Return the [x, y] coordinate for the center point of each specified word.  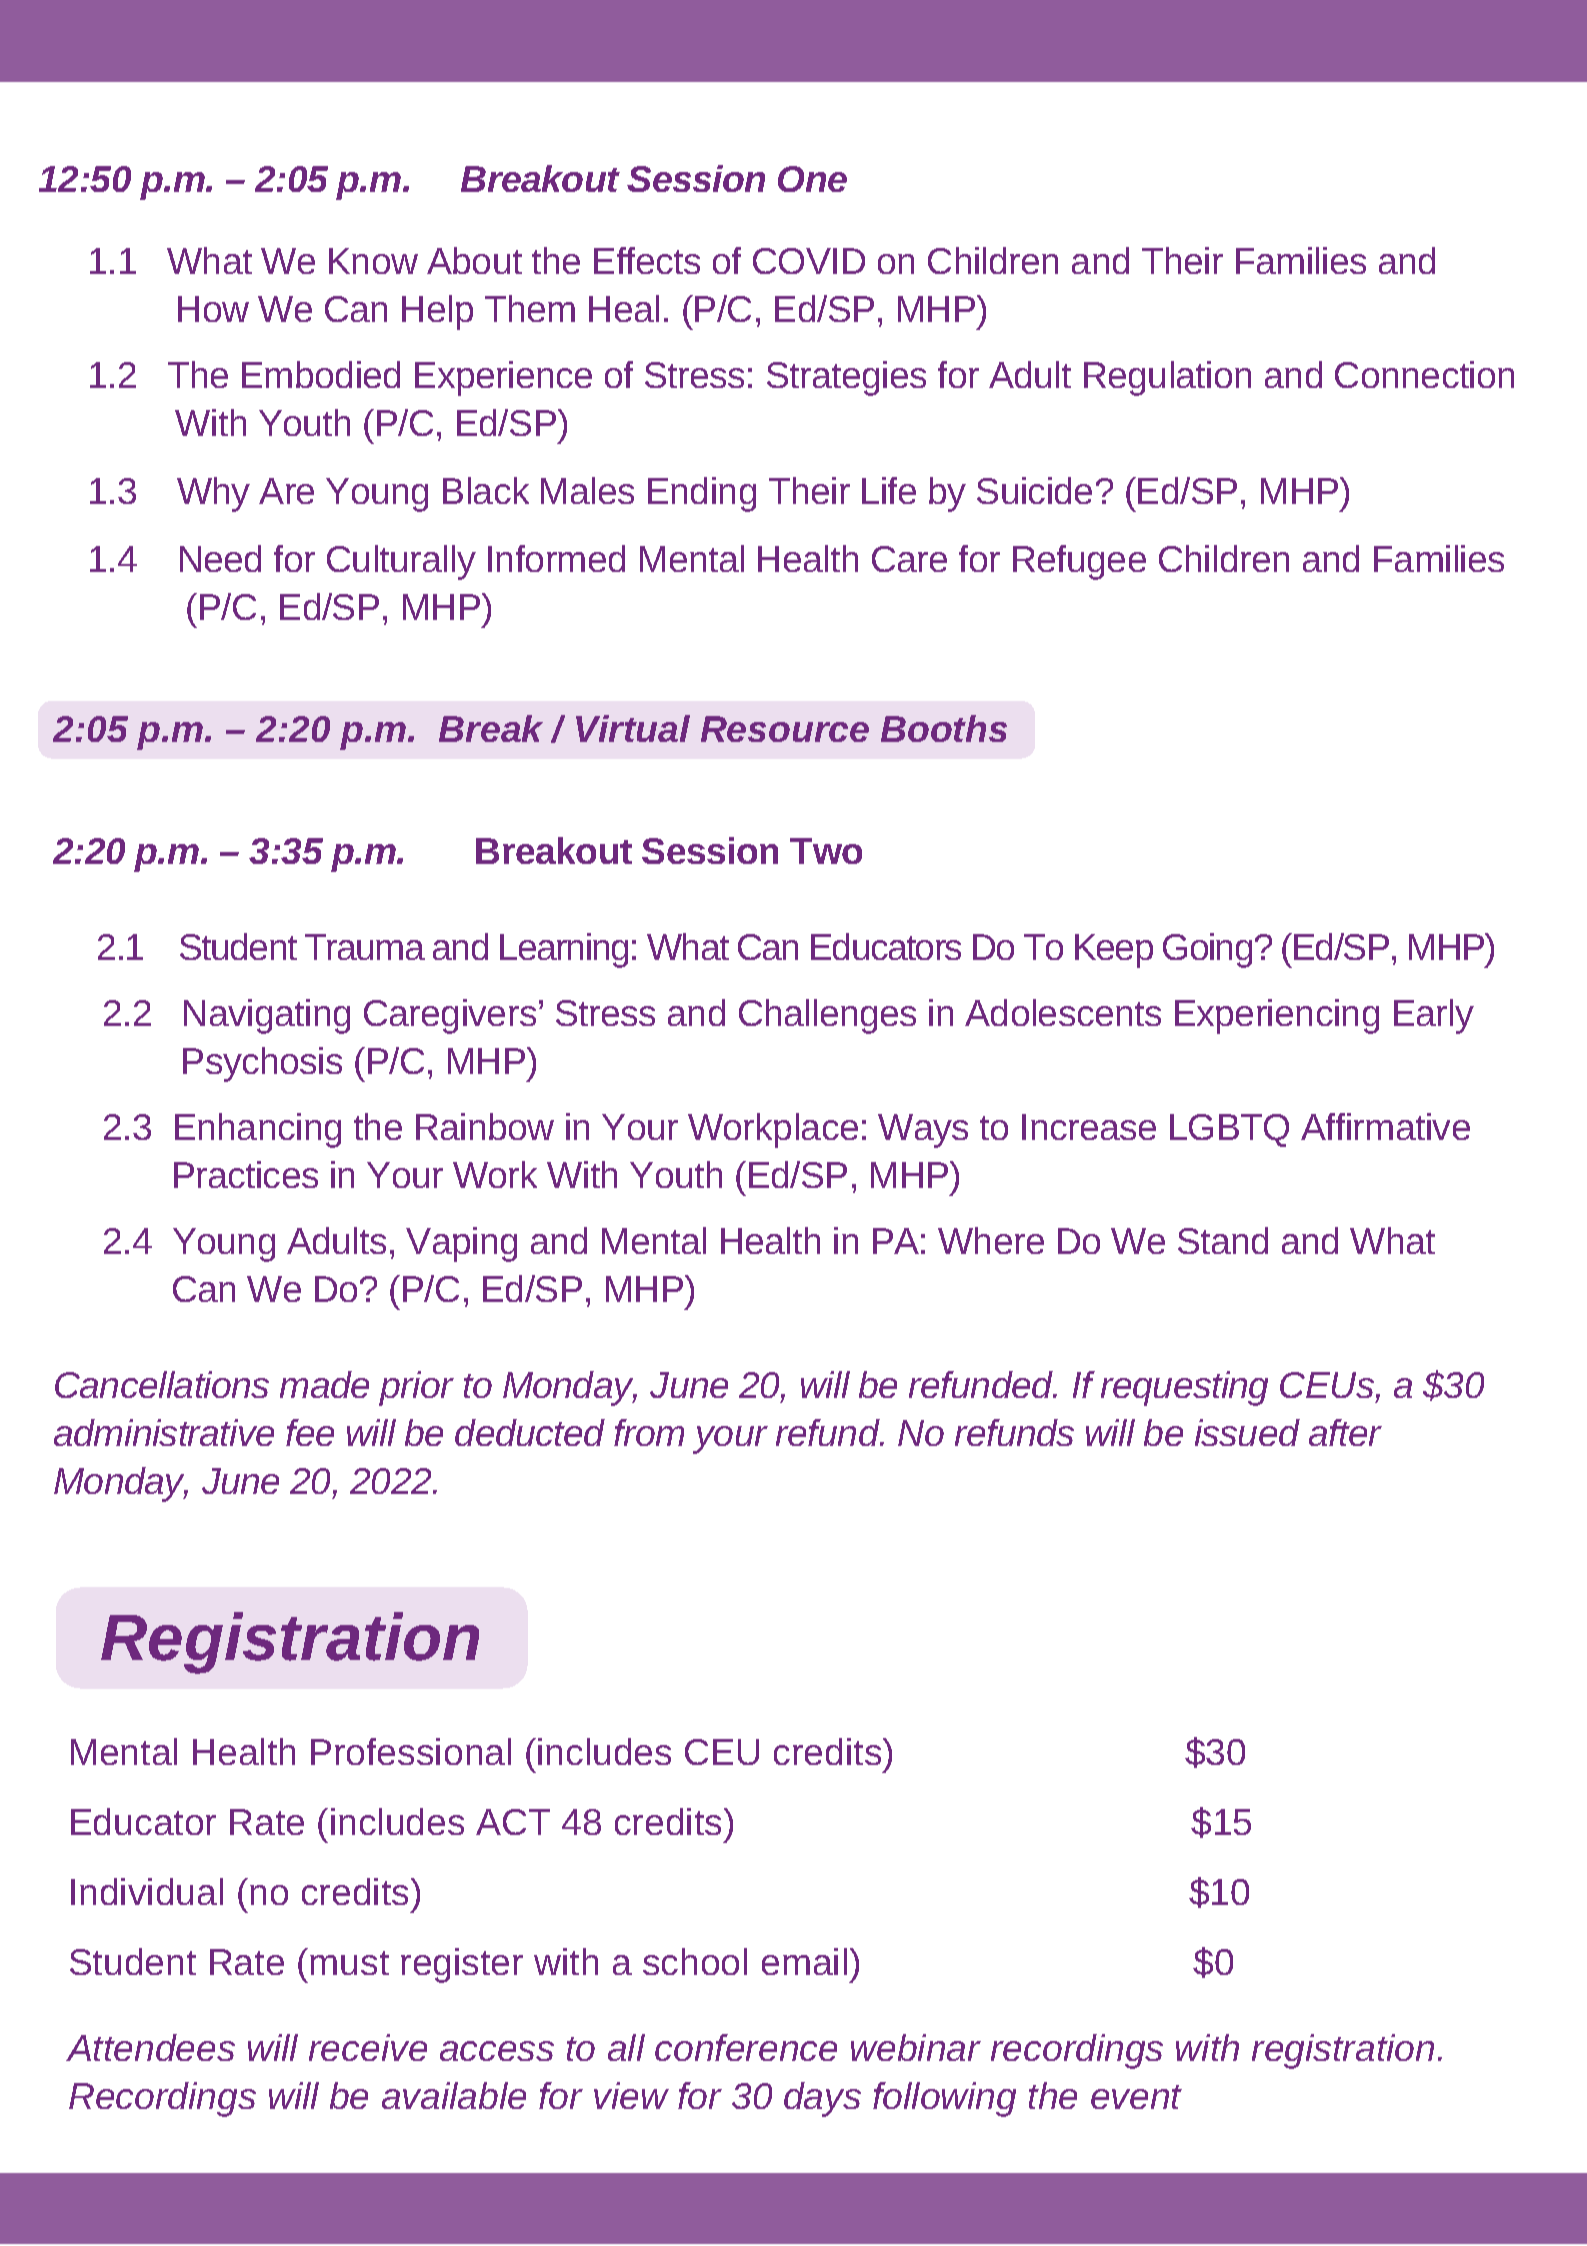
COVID [809, 261]
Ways [923, 1131]
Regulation [1167, 378]
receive [368, 2047]
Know [373, 261]
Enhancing [258, 1130]
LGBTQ [1229, 1130]
